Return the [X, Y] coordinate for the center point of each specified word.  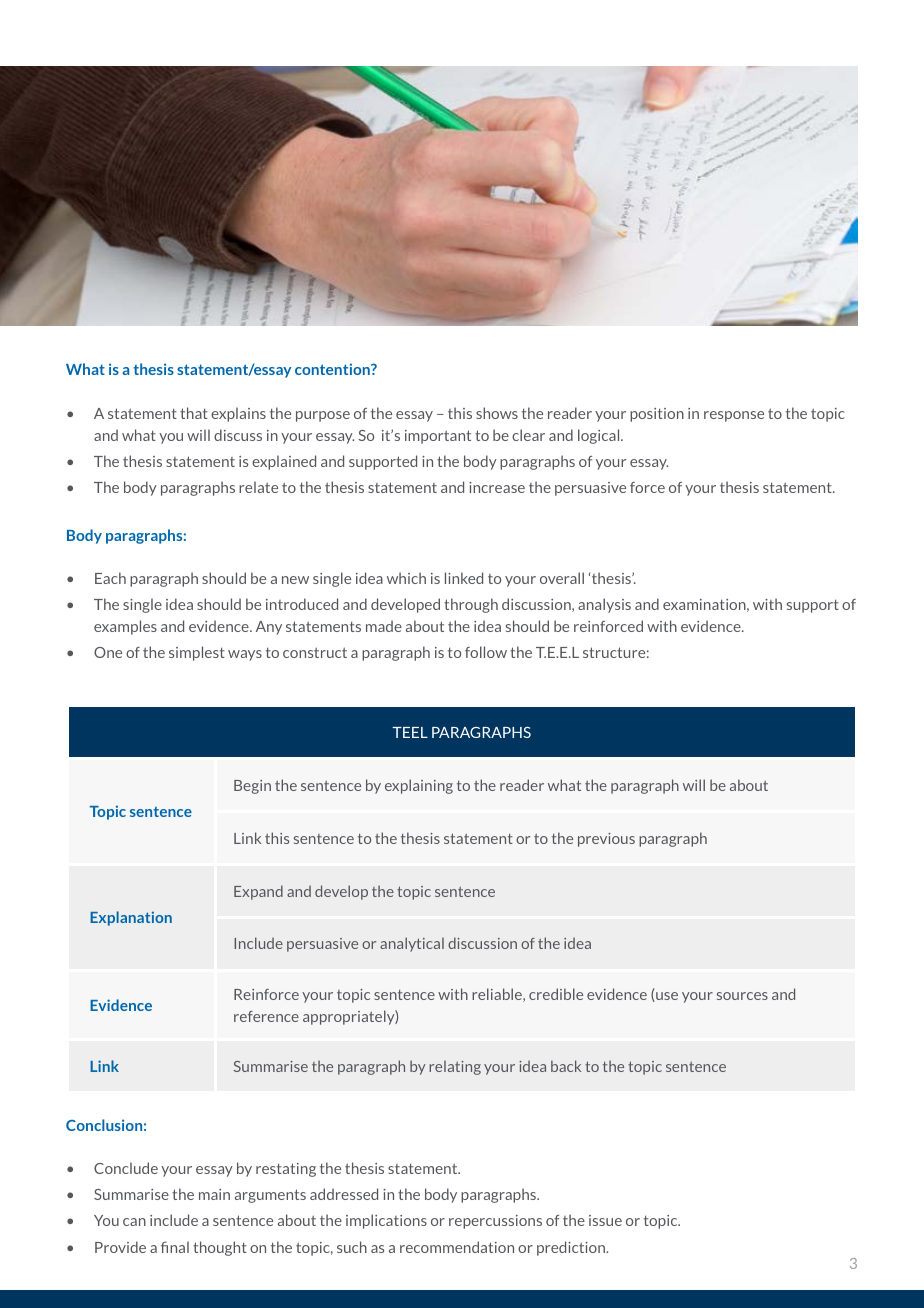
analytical [412, 944]
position [657, 415]
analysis [604, 605]
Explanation [131, 918]
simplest [197, 653]
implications [386, 1221]
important [438, 437]
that [194, 413]
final [175, 1247]
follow [486, 652]
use [666, 997]
